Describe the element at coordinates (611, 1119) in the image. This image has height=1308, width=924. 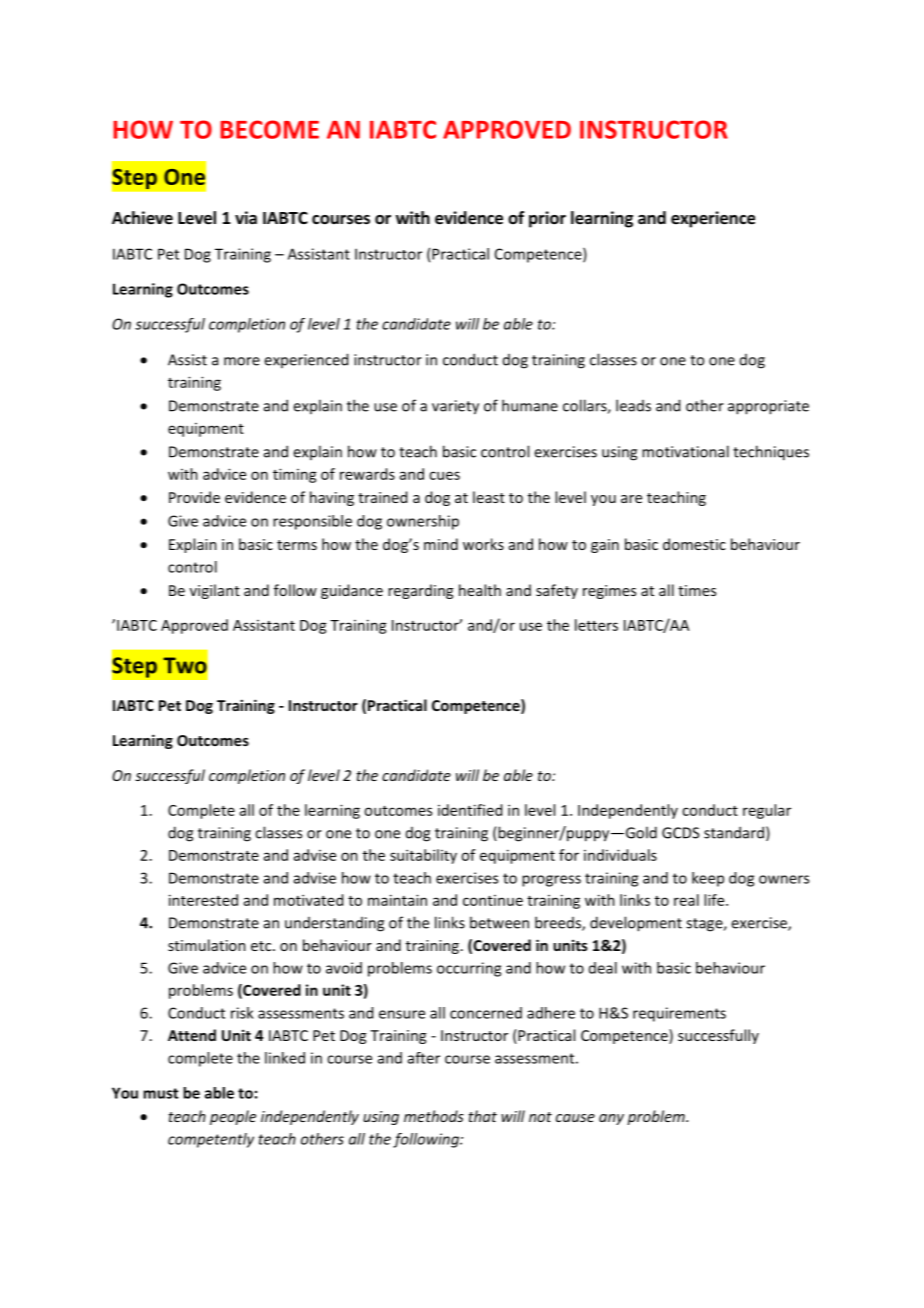
I see `any` at that location.
